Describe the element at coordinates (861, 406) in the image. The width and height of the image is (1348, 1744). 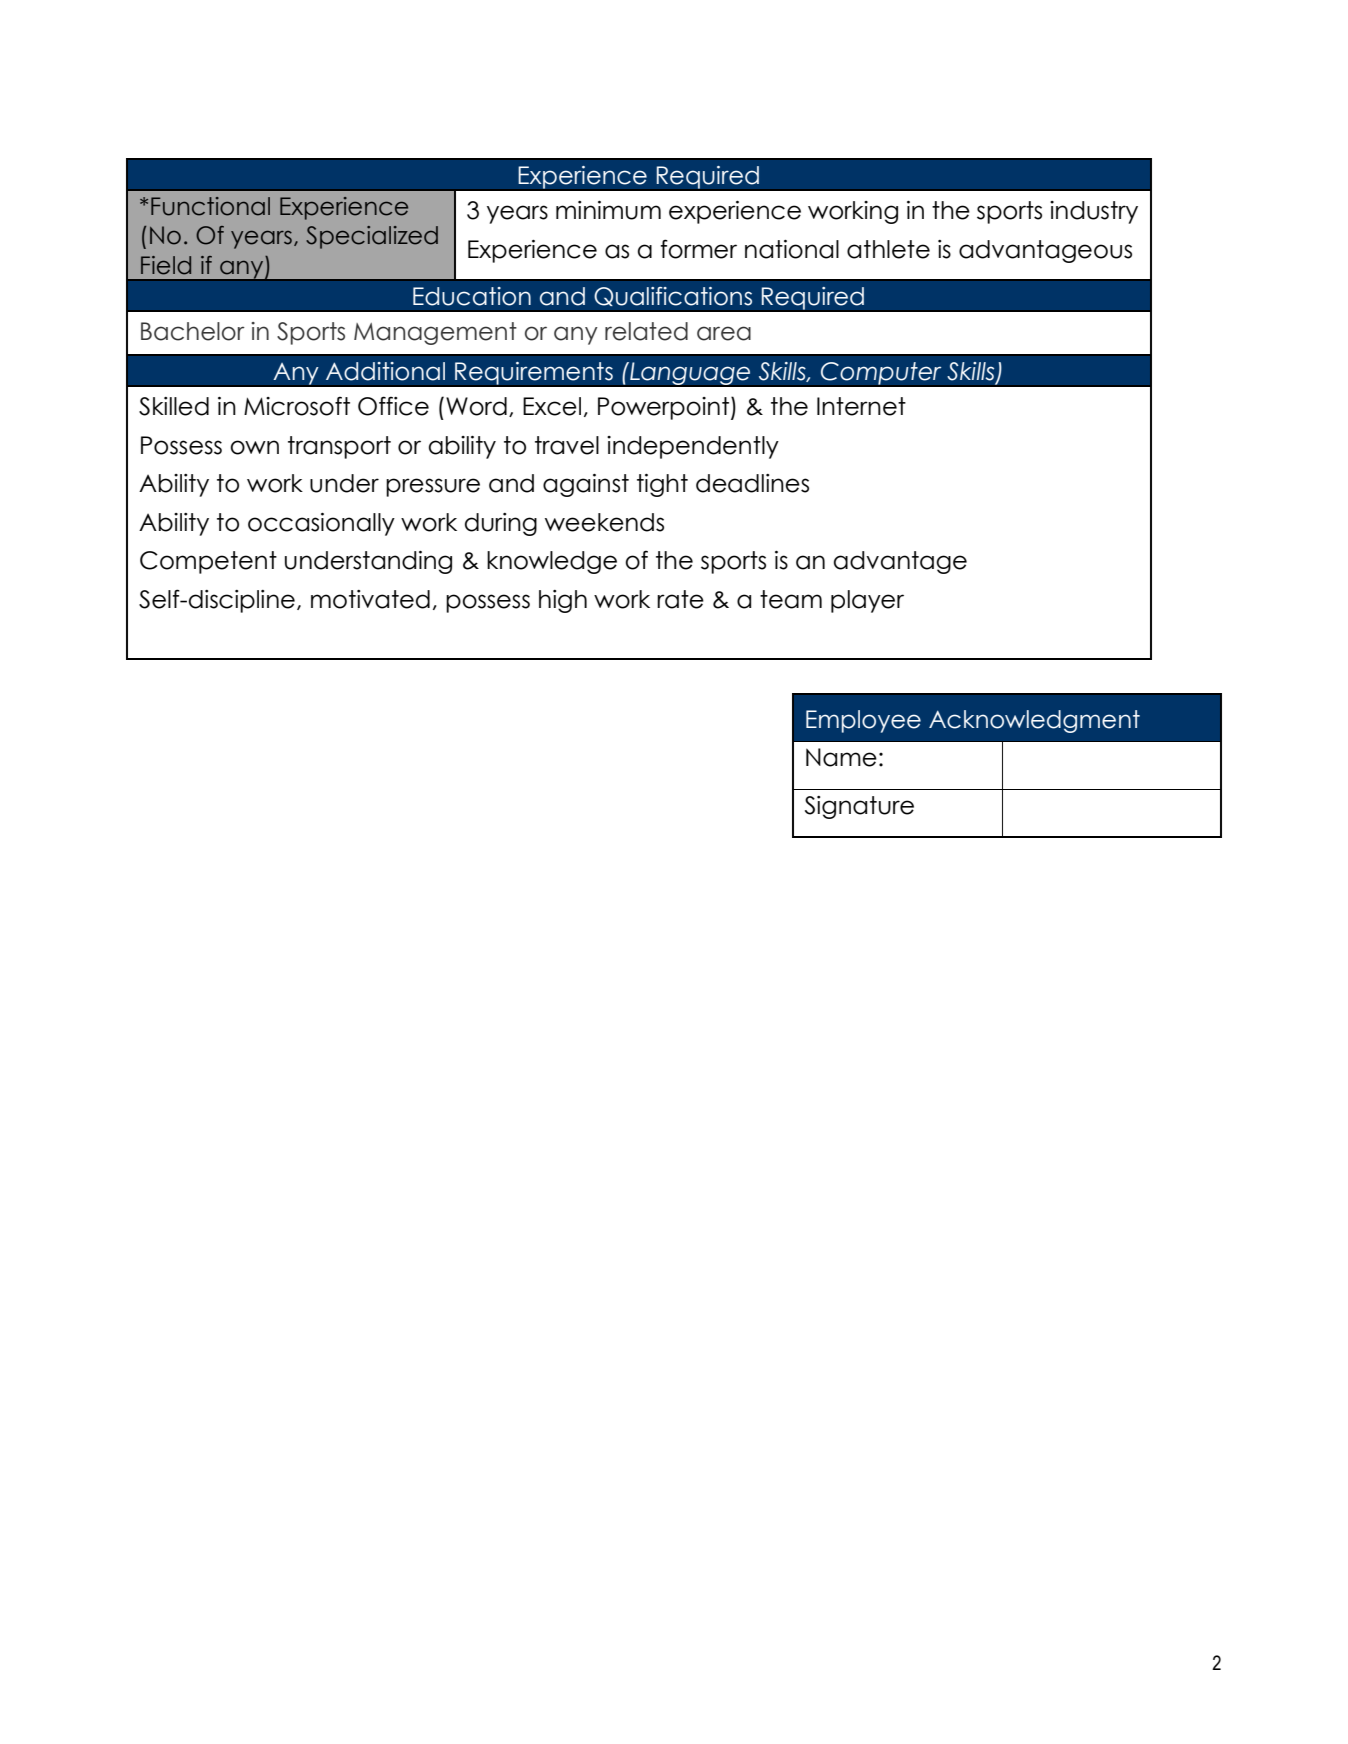
I see `Internet` at that location.
